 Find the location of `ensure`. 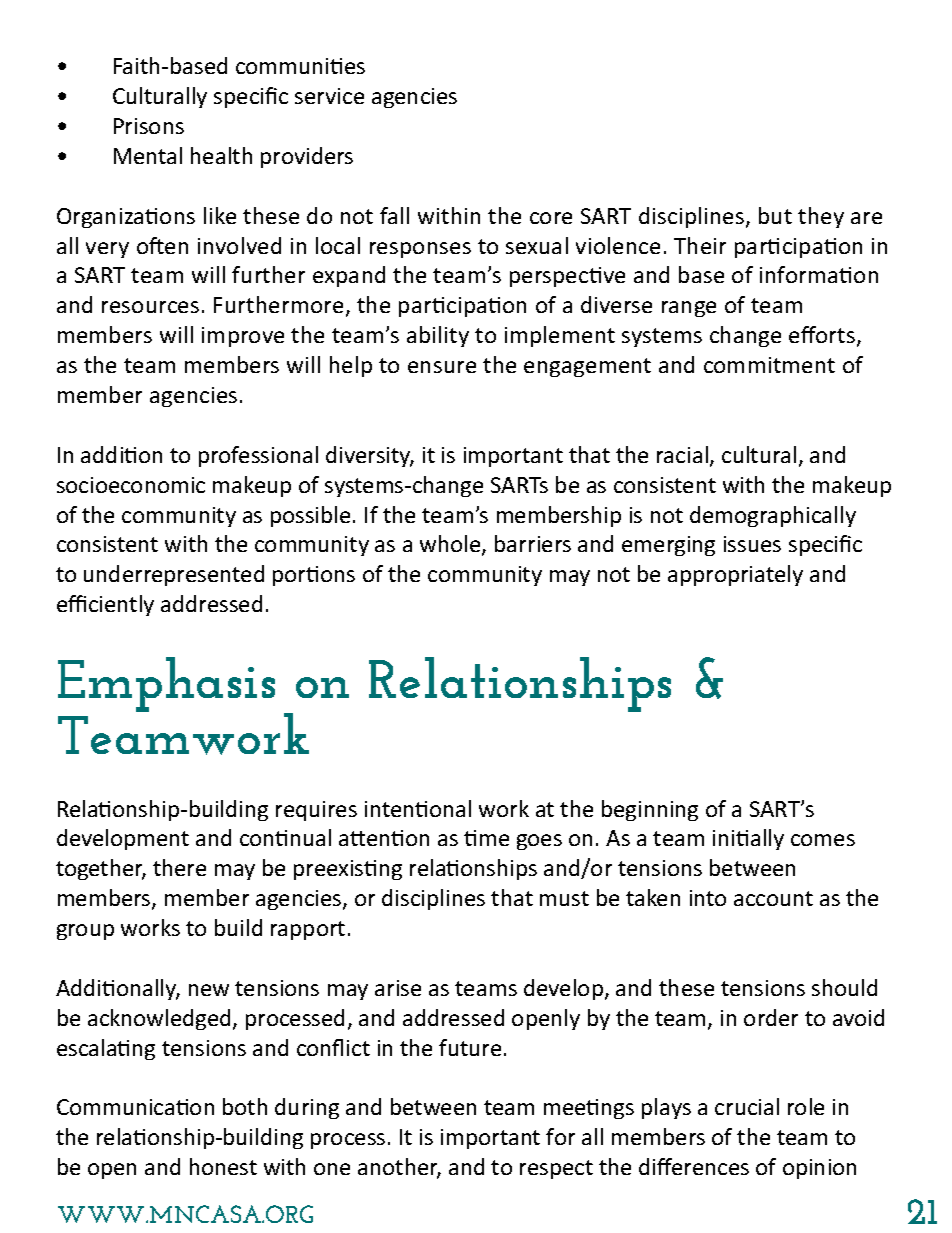

ensure is located at coordinates (442, 367).
